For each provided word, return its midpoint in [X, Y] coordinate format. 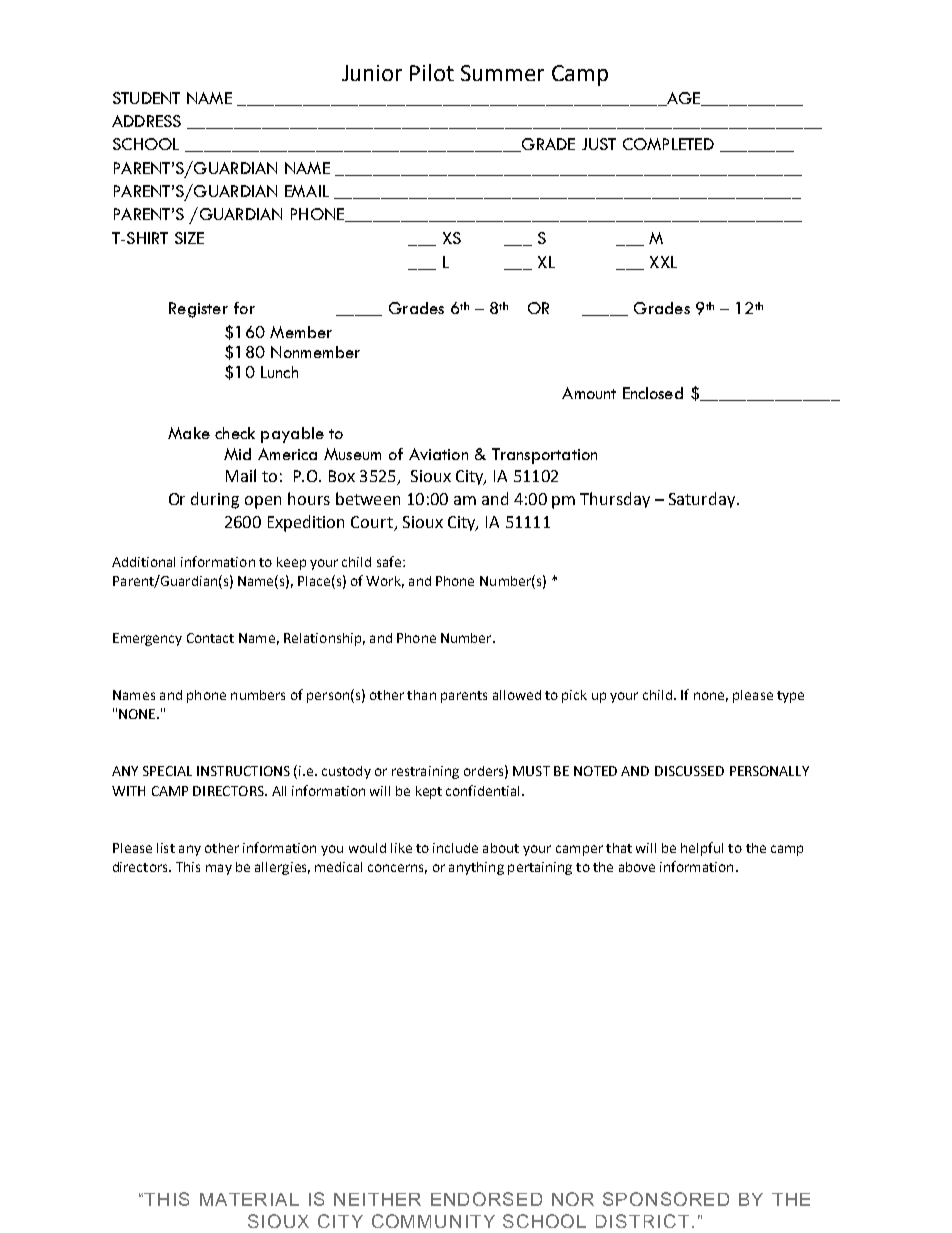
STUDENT [146, 98]
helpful [702, 849]
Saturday [703, 500]
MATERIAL [249, 1199]
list [166, 848]
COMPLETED [668, 144]
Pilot [432, 72]
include [455, 848]
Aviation [438, 454]
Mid [237, 454]
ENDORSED [486, 1199]
